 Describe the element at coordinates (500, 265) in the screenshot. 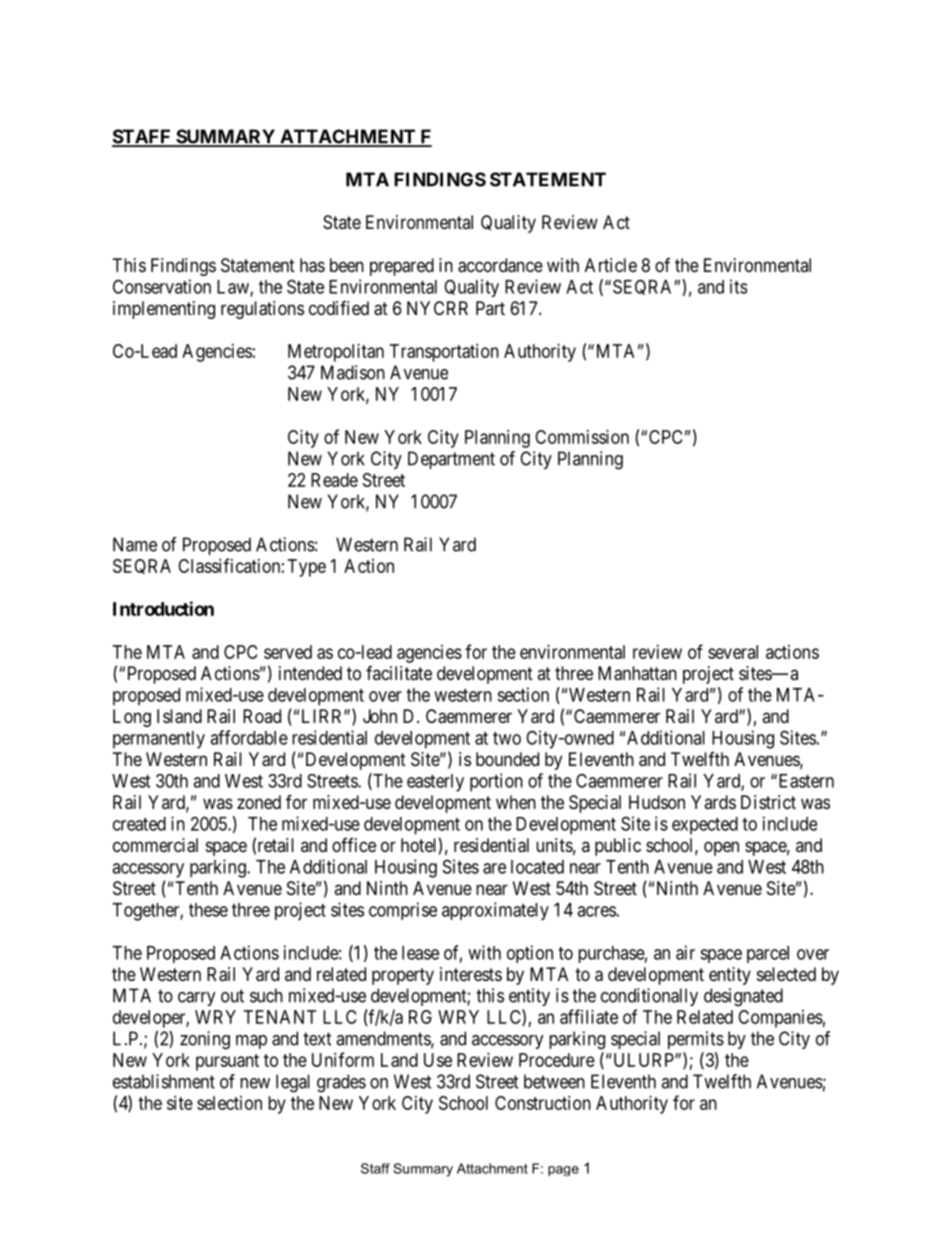

I see `accordance` at that location.
